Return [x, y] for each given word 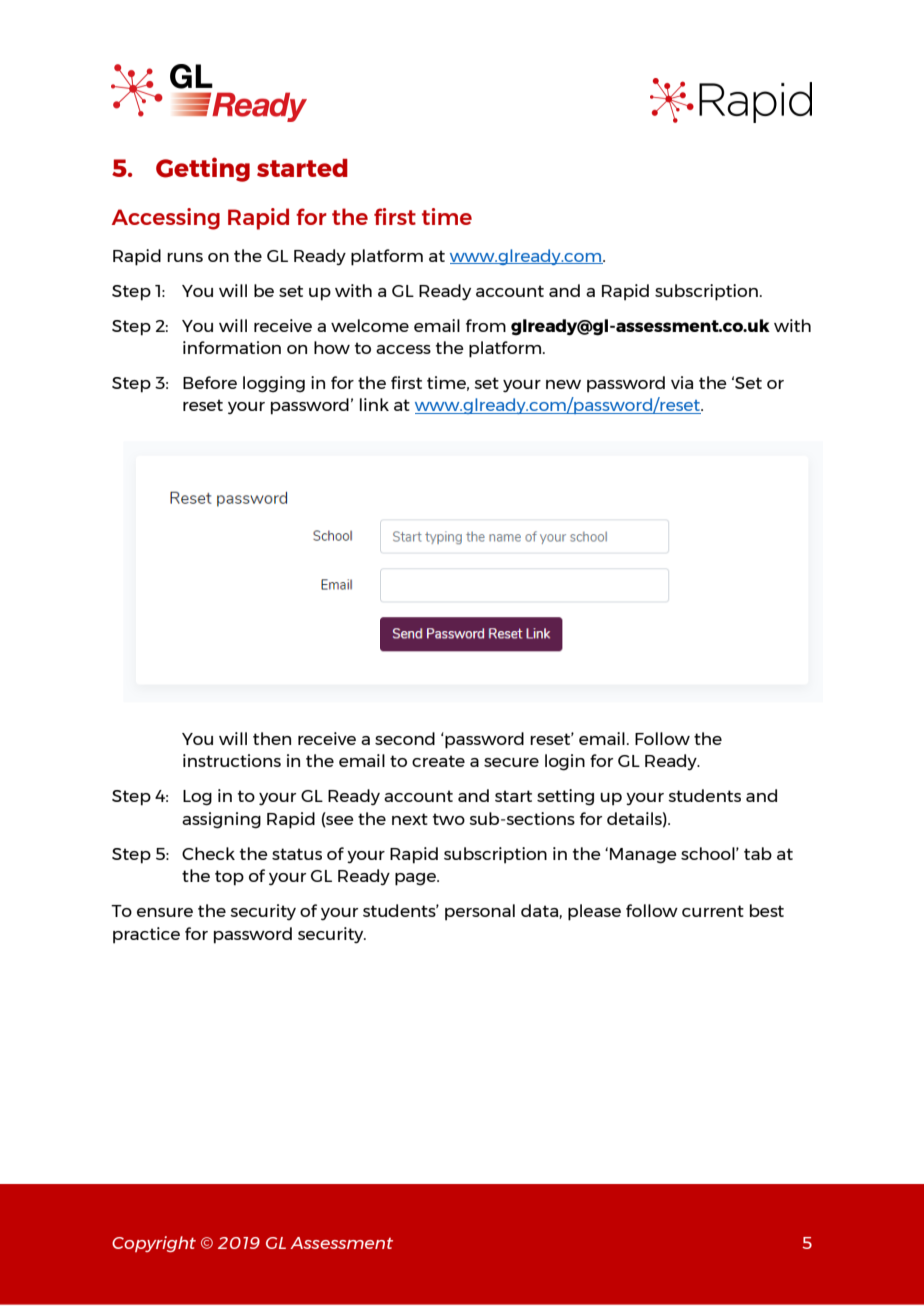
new [563, 384]
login [565, 762]
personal [480, 912]
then [272, 738]
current [713, 911]
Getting [203, 169]
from [486, 325]
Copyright [154, 1244]
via [682, 382]
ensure [165, 912]
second [405, 738]
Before [210, 382]
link [374, 404]
